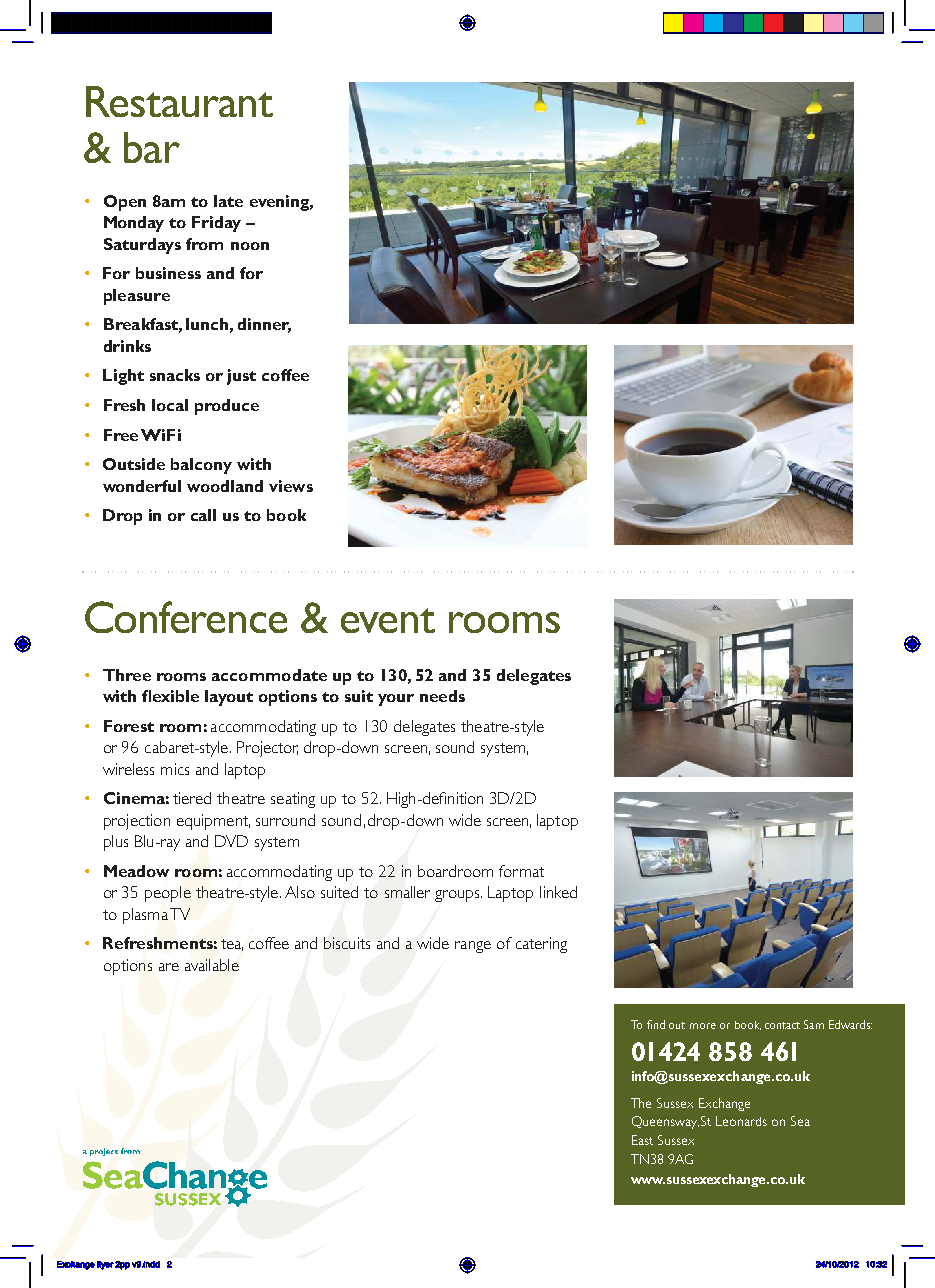 This screenshot has width=935, height=1288. Describe the element at coordinates (442, 696) in the screenshot. I see `needs` at that location.
